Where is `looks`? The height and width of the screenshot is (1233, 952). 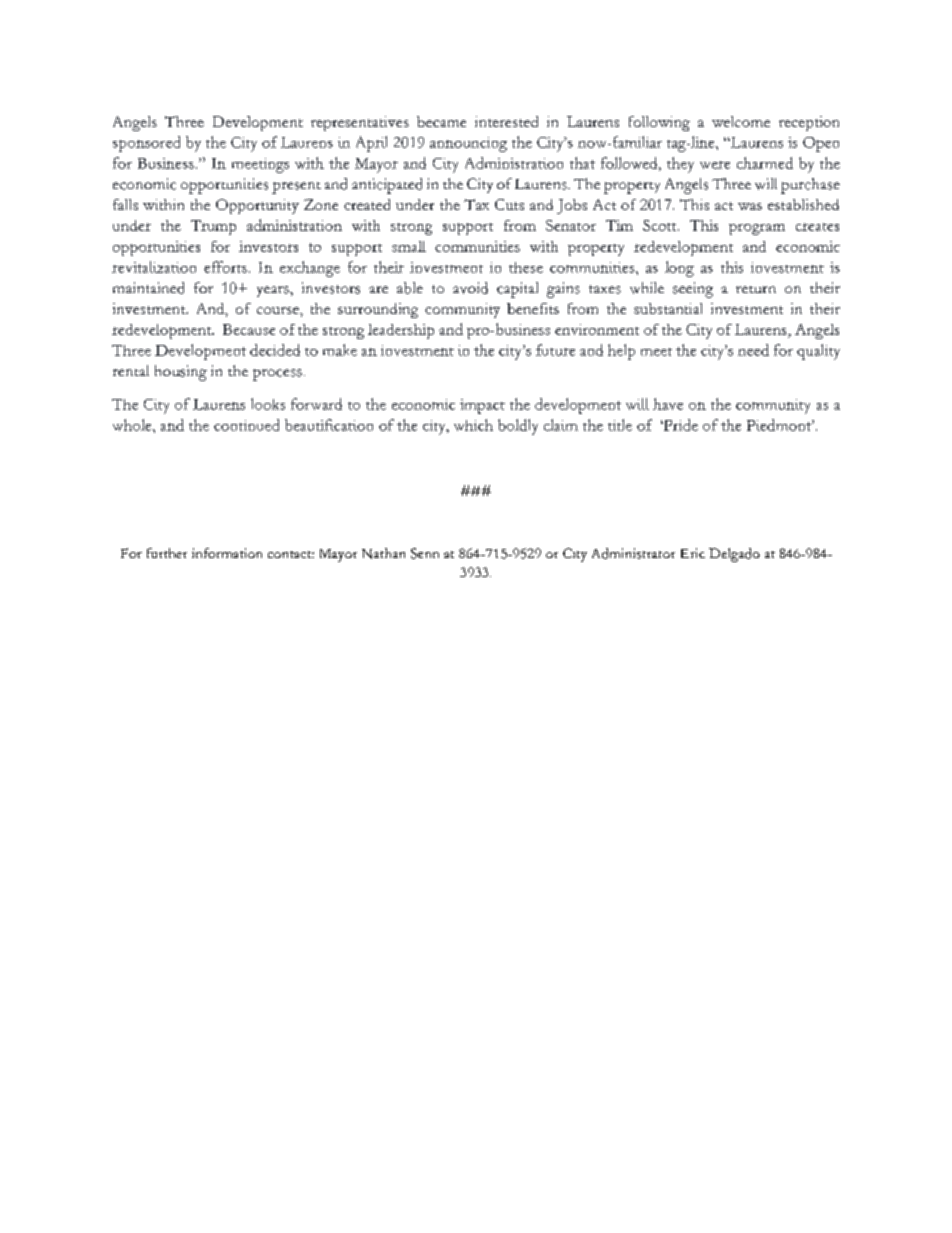
looks is located at coordinates (268, 404).
